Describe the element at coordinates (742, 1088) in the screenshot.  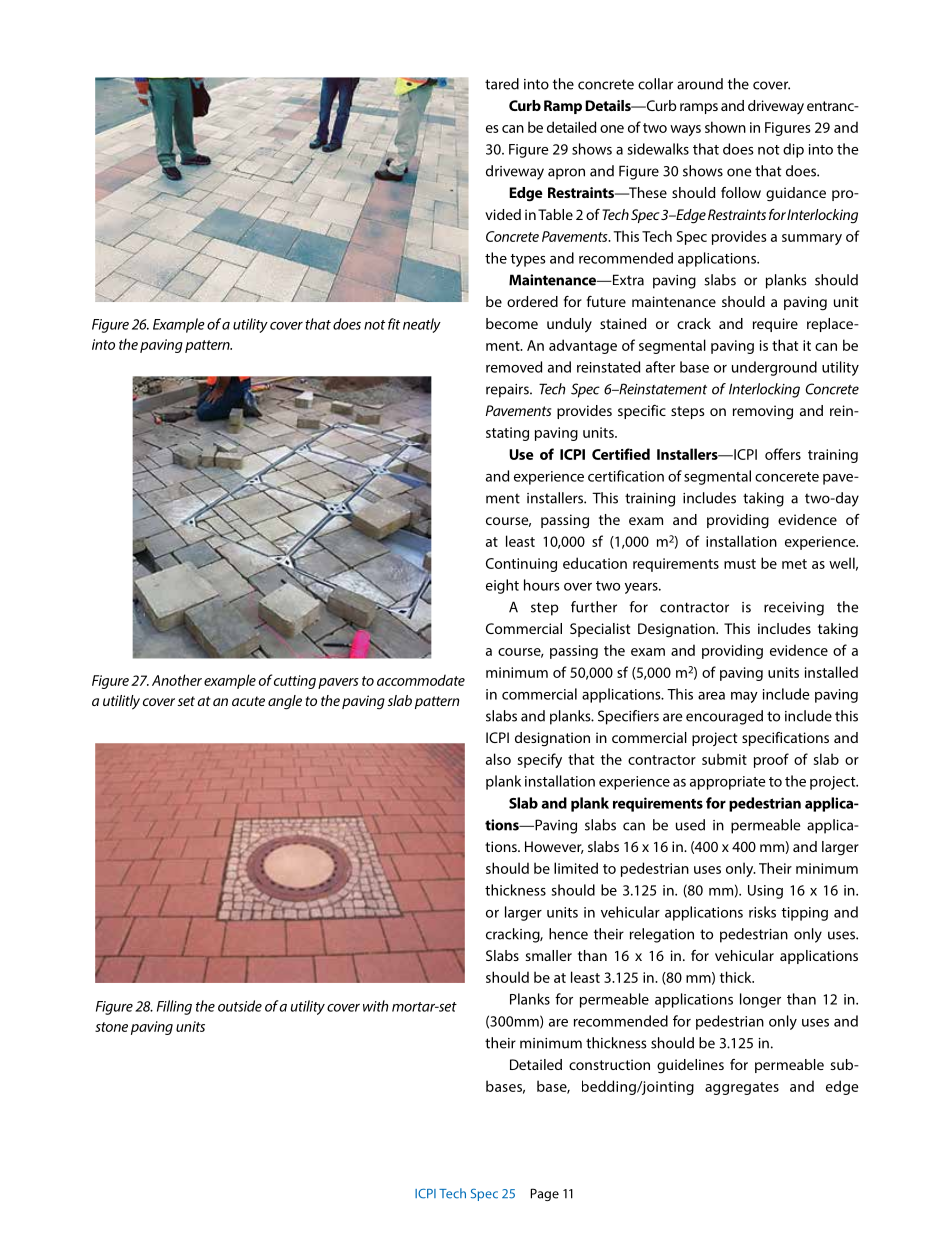
I see `aggregates` at that location.
